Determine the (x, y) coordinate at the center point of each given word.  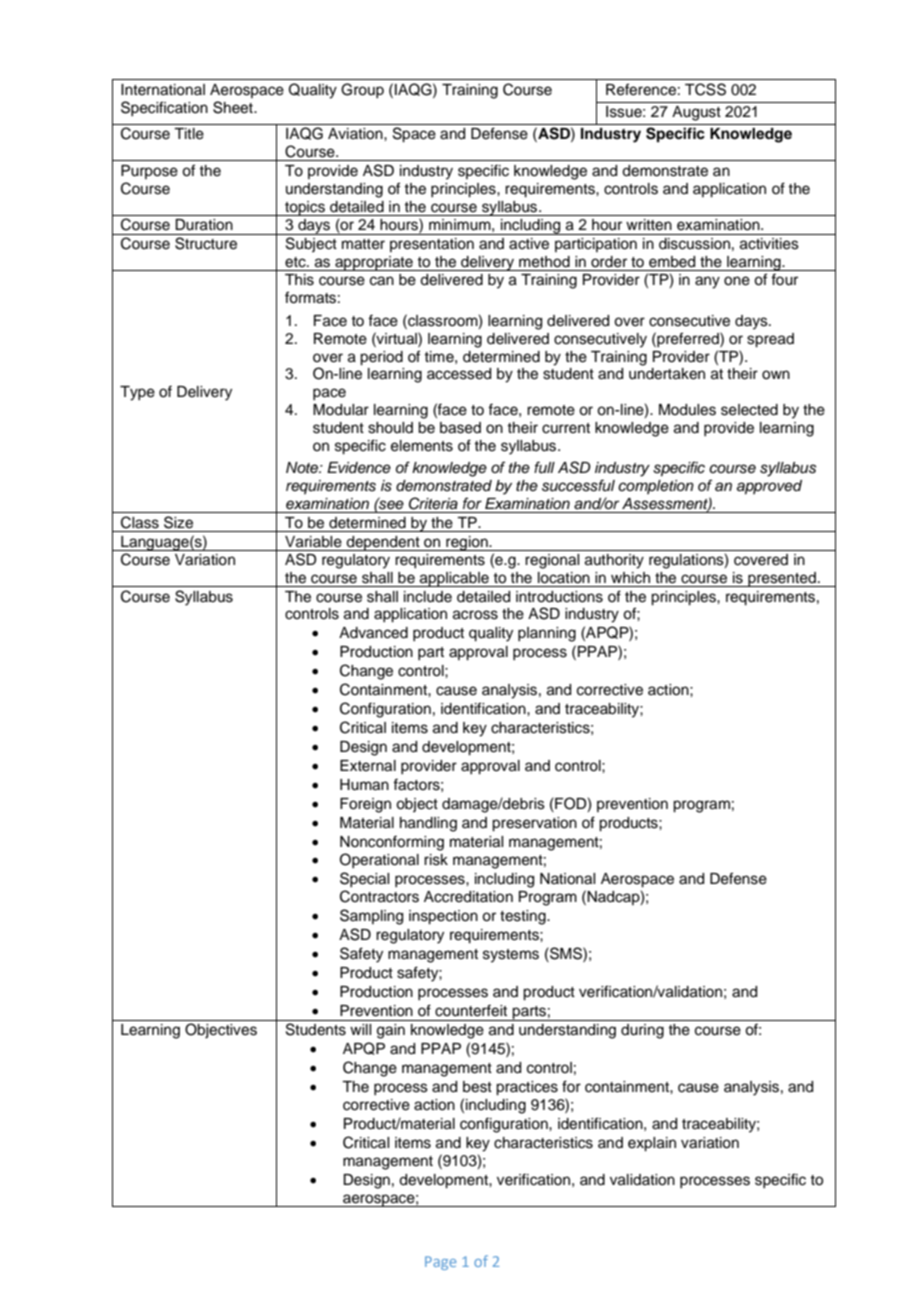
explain (652, 1144)
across (475, 615)
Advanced (373, 633)
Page (440, 1263)
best (477, 1087)
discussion (694, 244)
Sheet (234, 107)
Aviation (356, 134)
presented (782, 579)
